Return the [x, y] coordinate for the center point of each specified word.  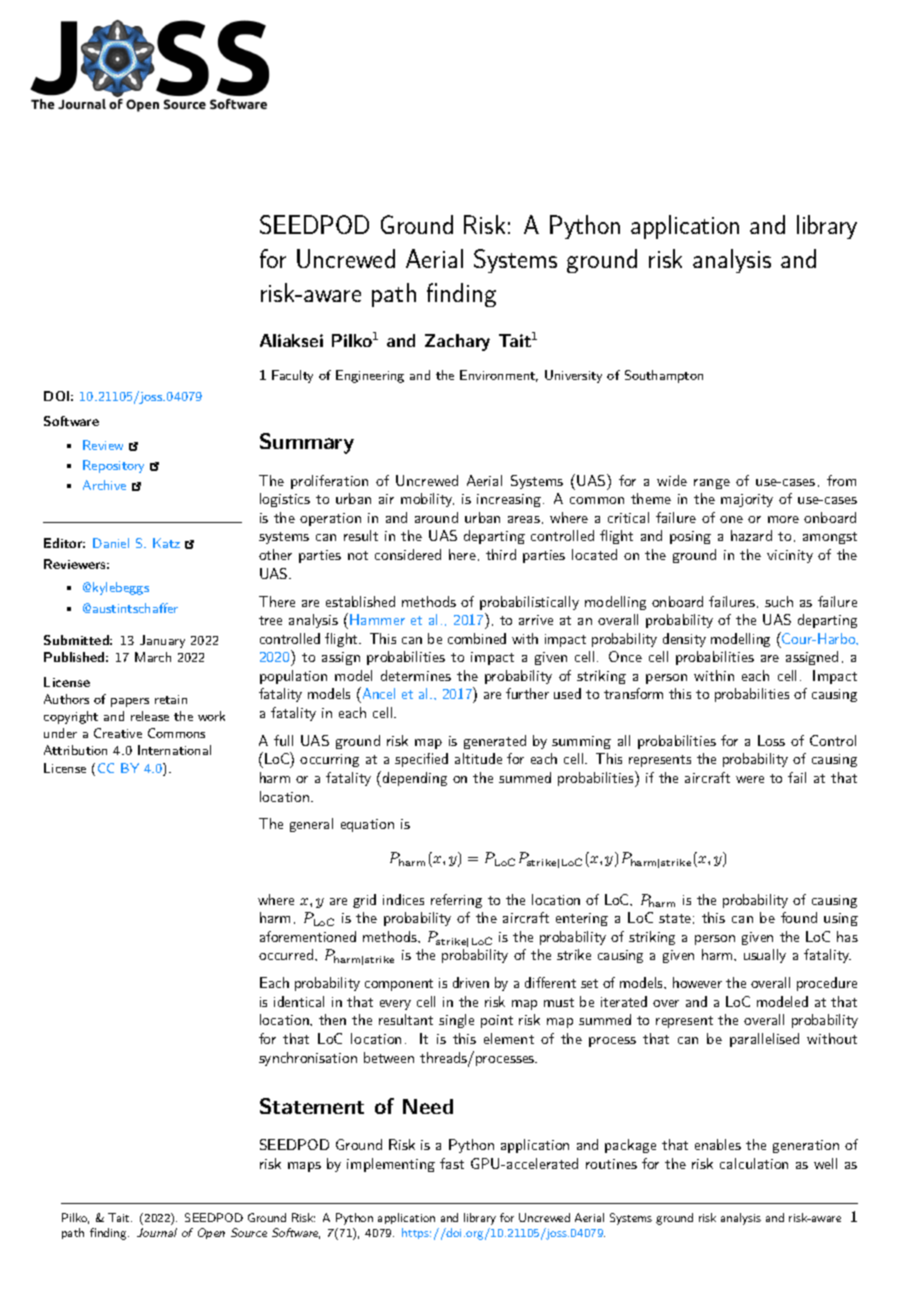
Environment [499, 376]
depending [415, 779]
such [779, 601]
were [750, 779]
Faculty [292, 376]
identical [299, 1001]
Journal [157, 1232]
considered [408, 554]
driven [471, 982]
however [697, 982]
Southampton [664, 376]
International [174, 750]
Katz [166, 543]
